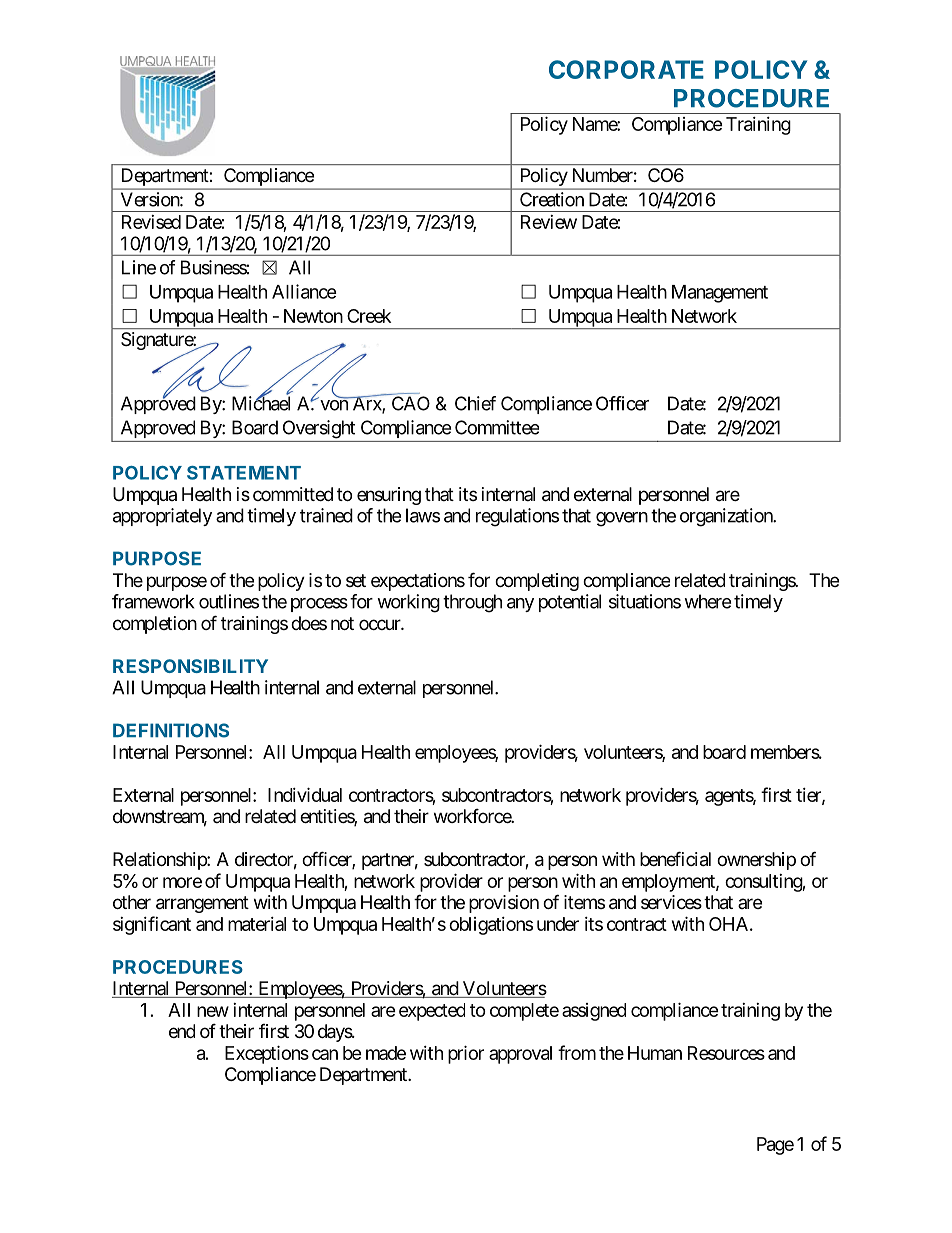  What do you see at coordinates (151, 222) in the screenshot?
I see `Revised` at bounding box center [151, 222].
